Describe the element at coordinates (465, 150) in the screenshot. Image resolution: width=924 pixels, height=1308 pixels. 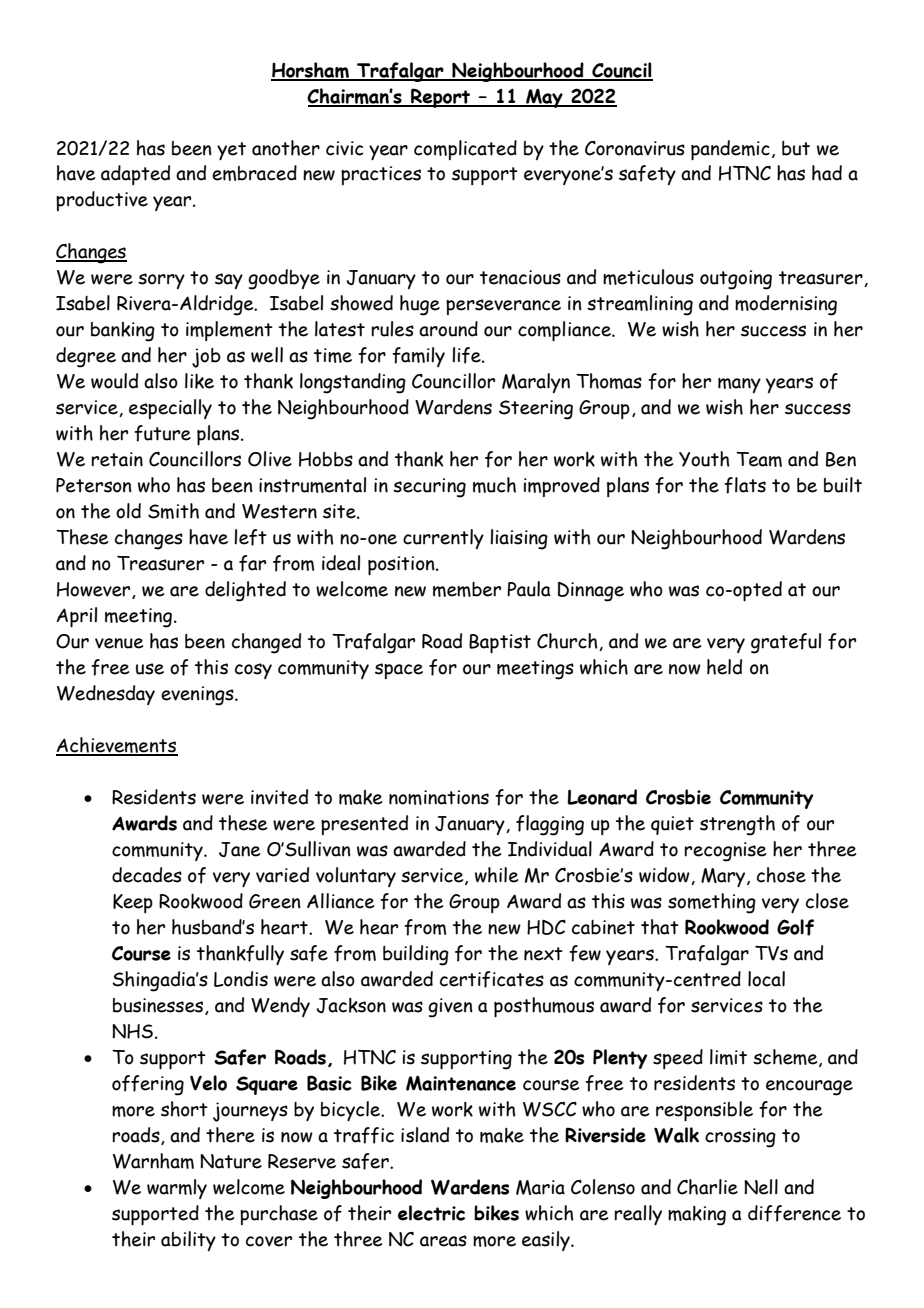
I see `complicated` at that location.
